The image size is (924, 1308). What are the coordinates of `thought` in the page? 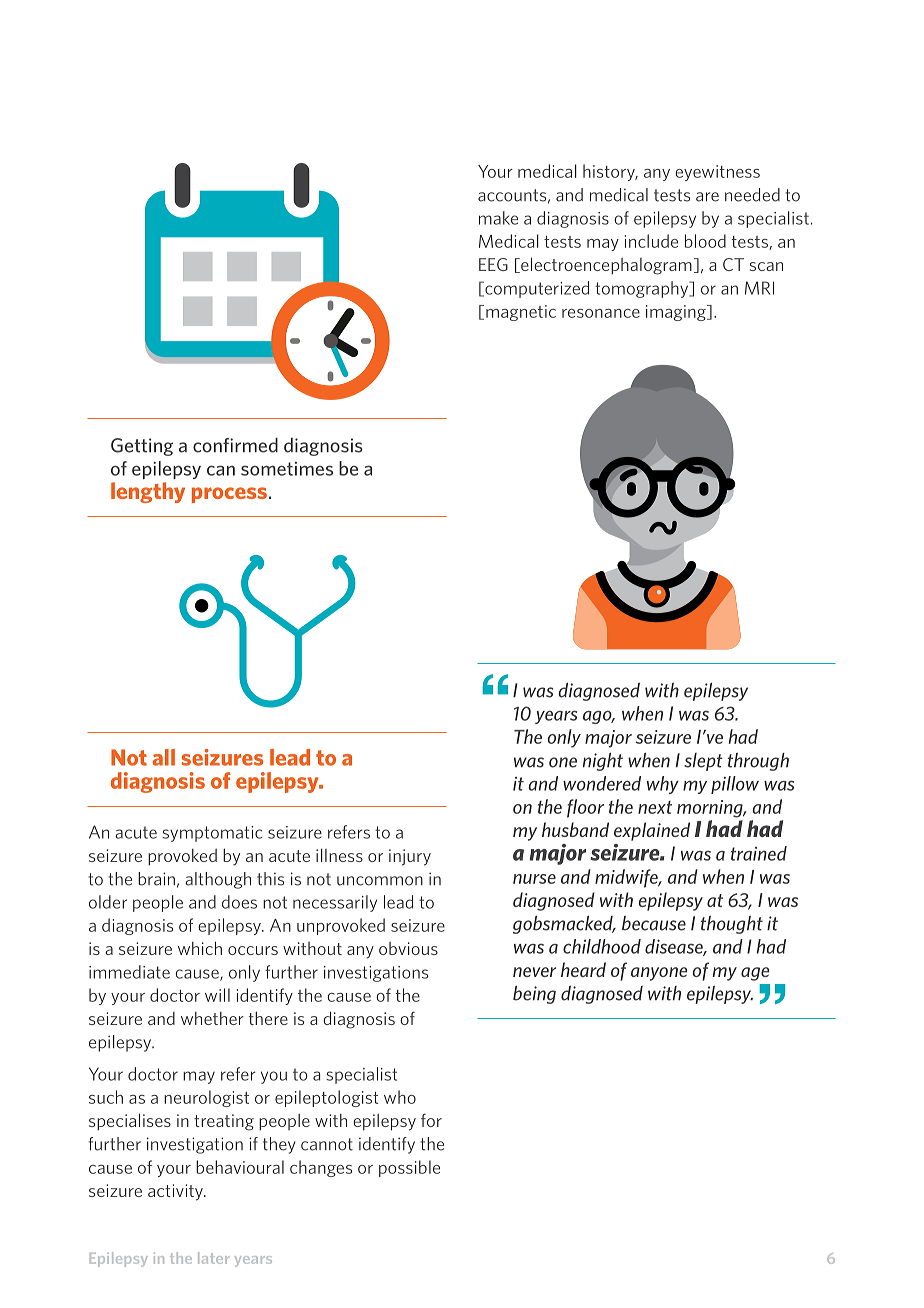 It's located at (732, 925).
